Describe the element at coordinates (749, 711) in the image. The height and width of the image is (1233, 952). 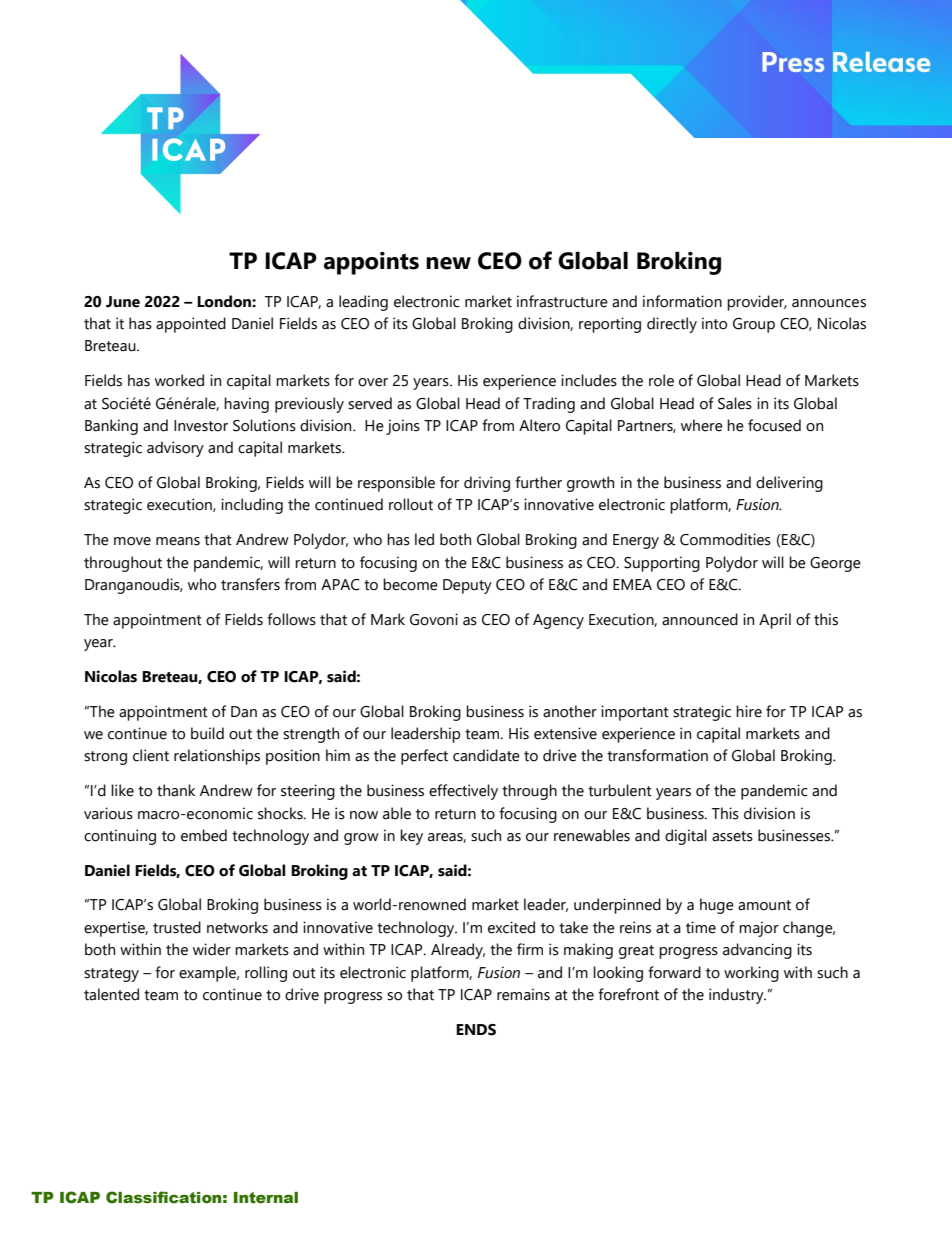
I see `hire` at that location.
